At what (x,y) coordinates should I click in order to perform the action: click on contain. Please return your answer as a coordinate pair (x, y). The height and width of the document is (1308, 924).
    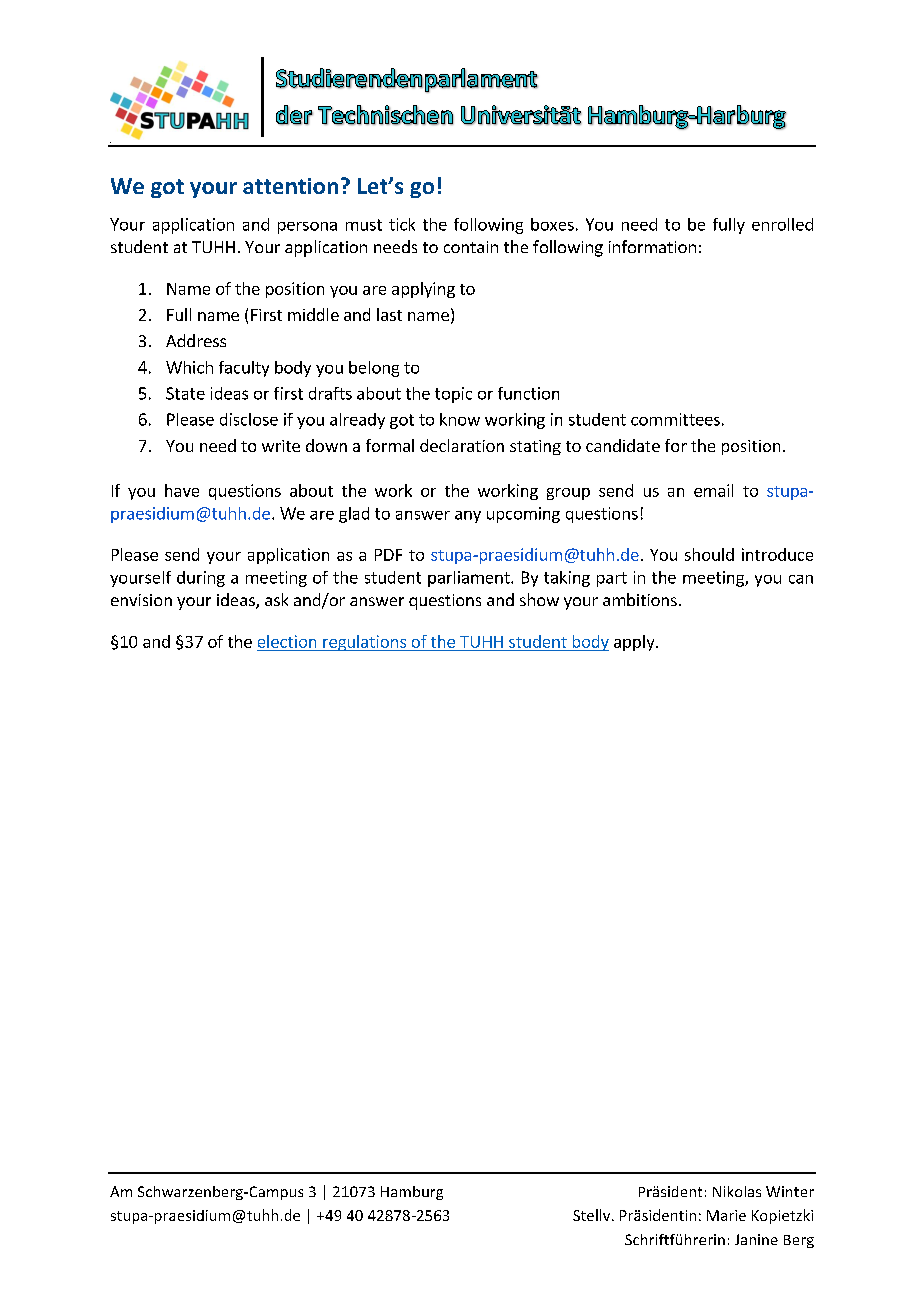
    Looking at the image, I should click on (471, 247).
